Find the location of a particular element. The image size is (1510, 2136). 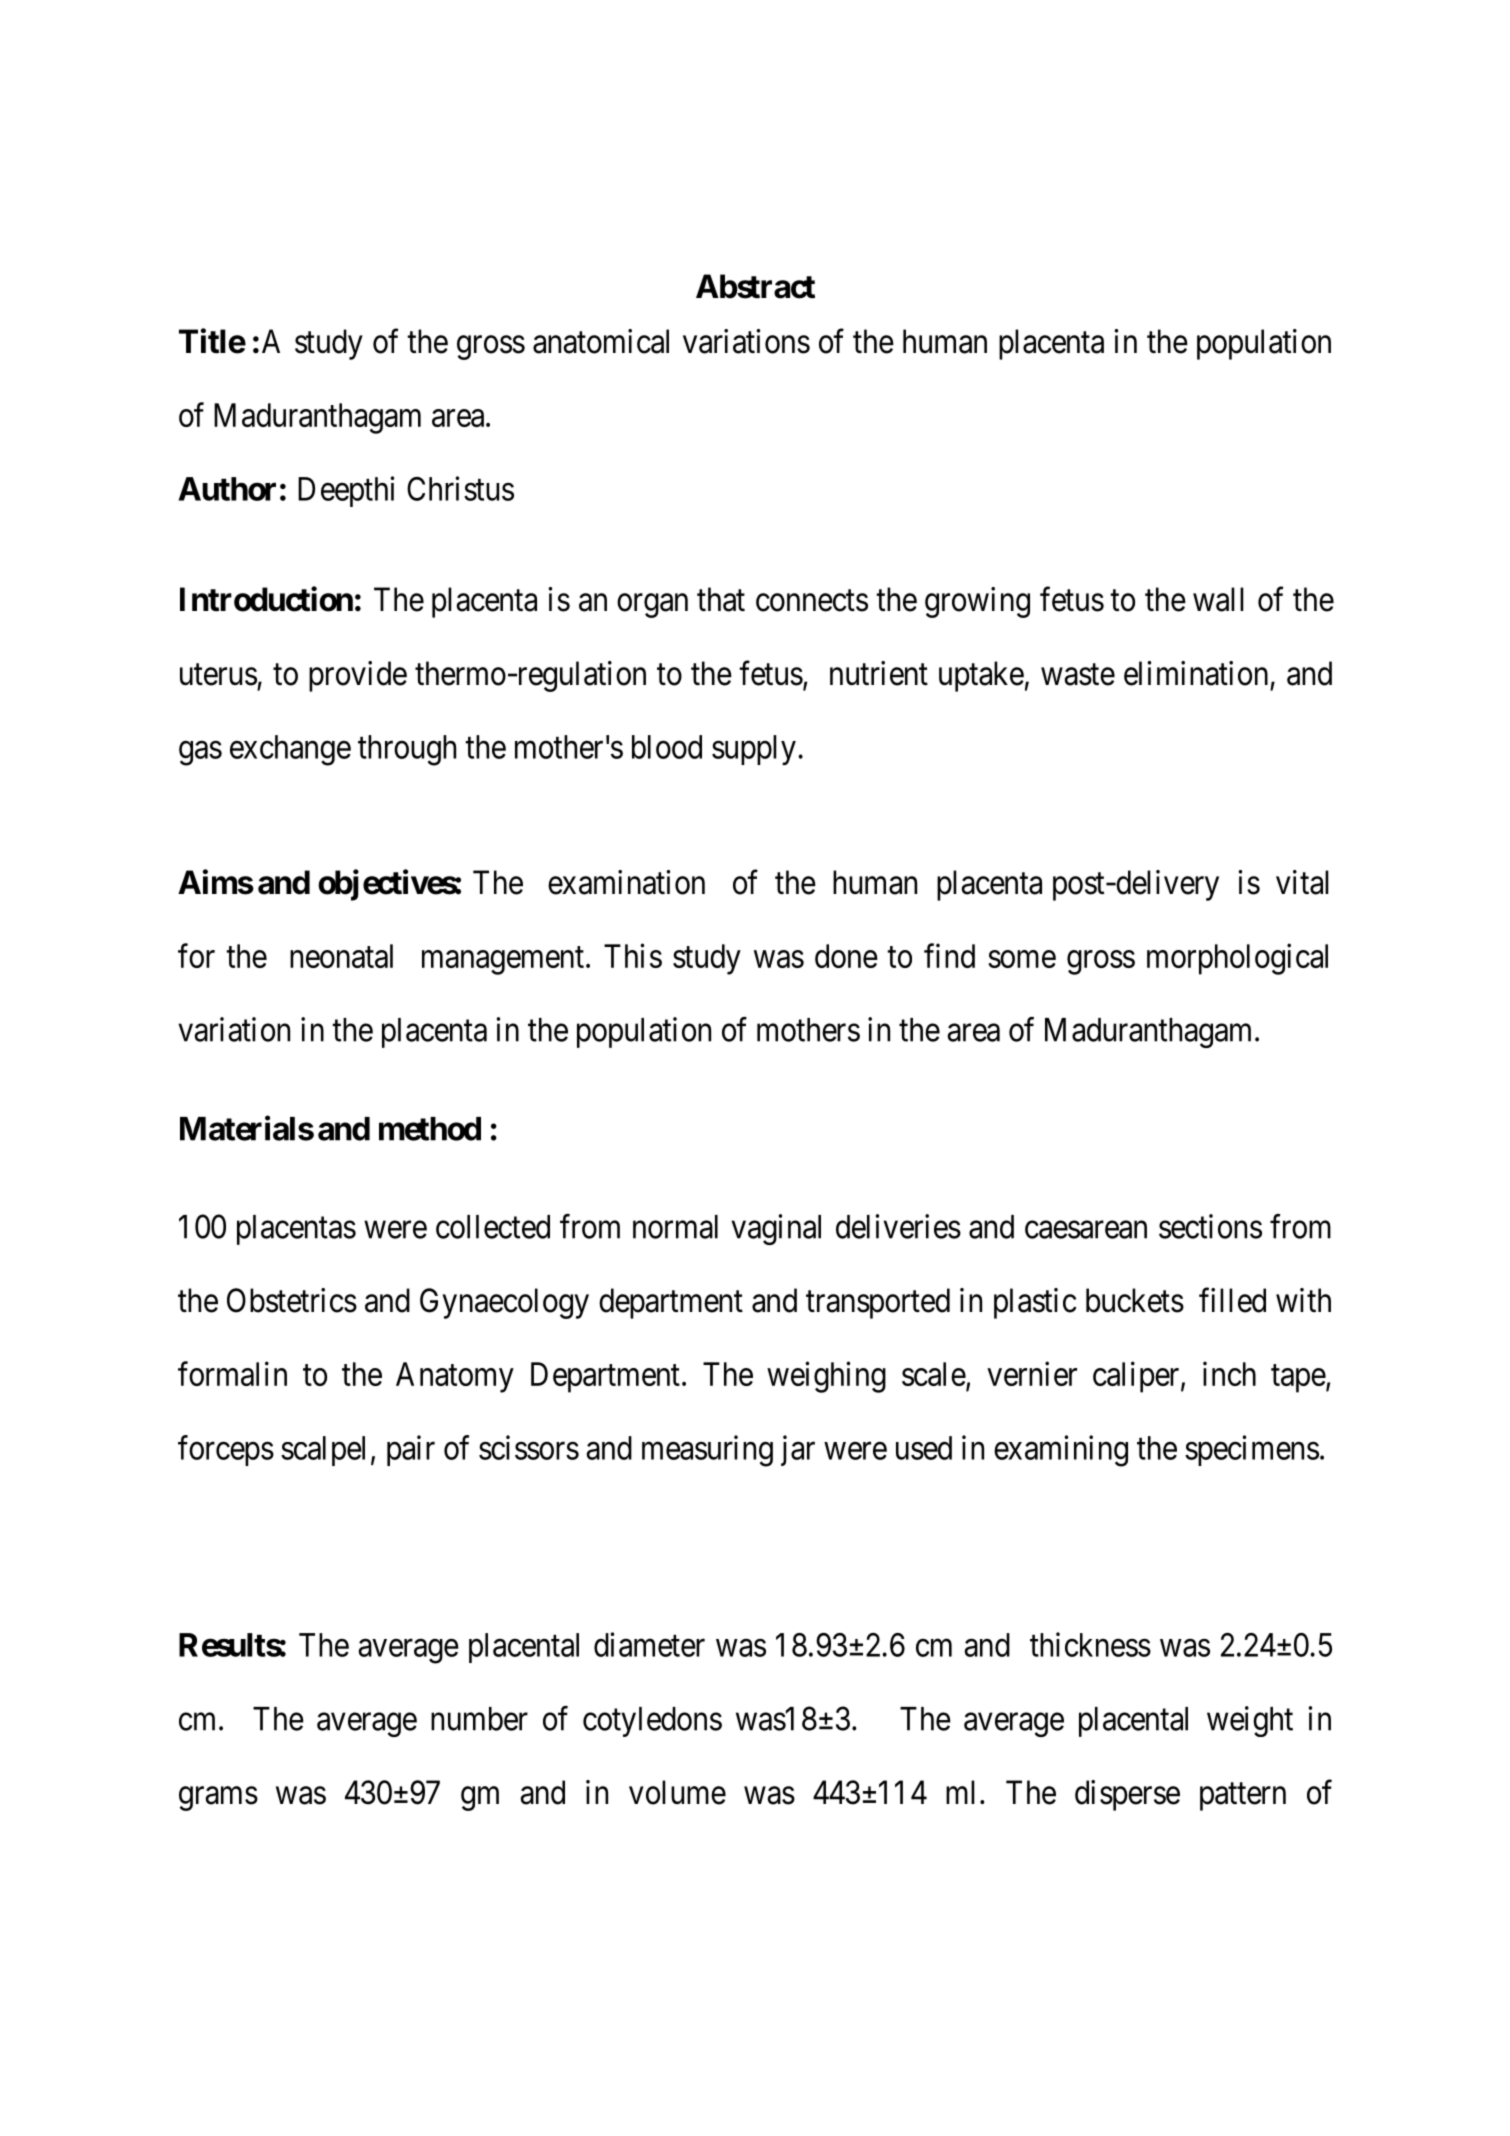

number is located at coordinates (479, 1719).
